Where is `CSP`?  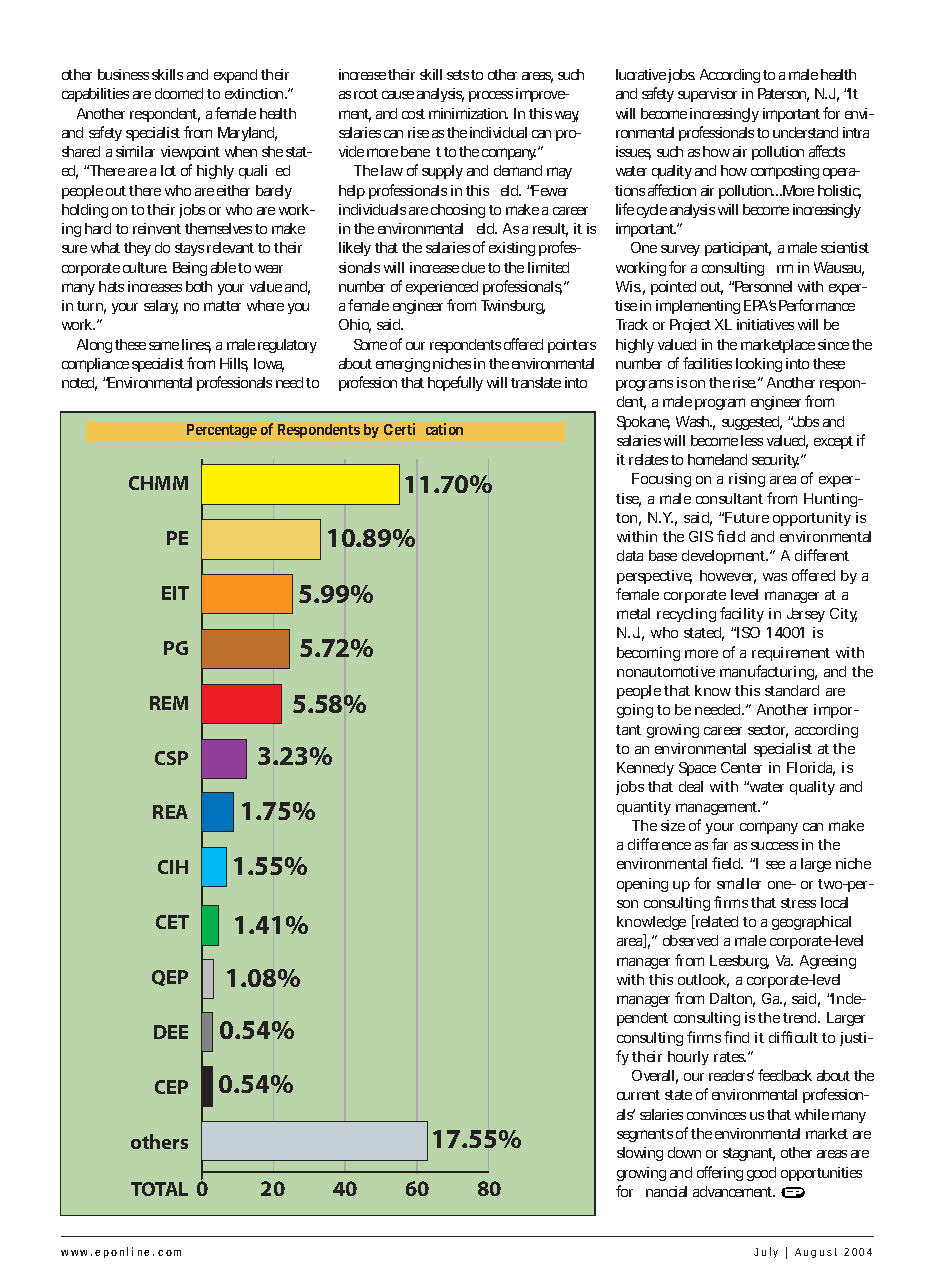 CSP is located at coordinates (171, 758).
